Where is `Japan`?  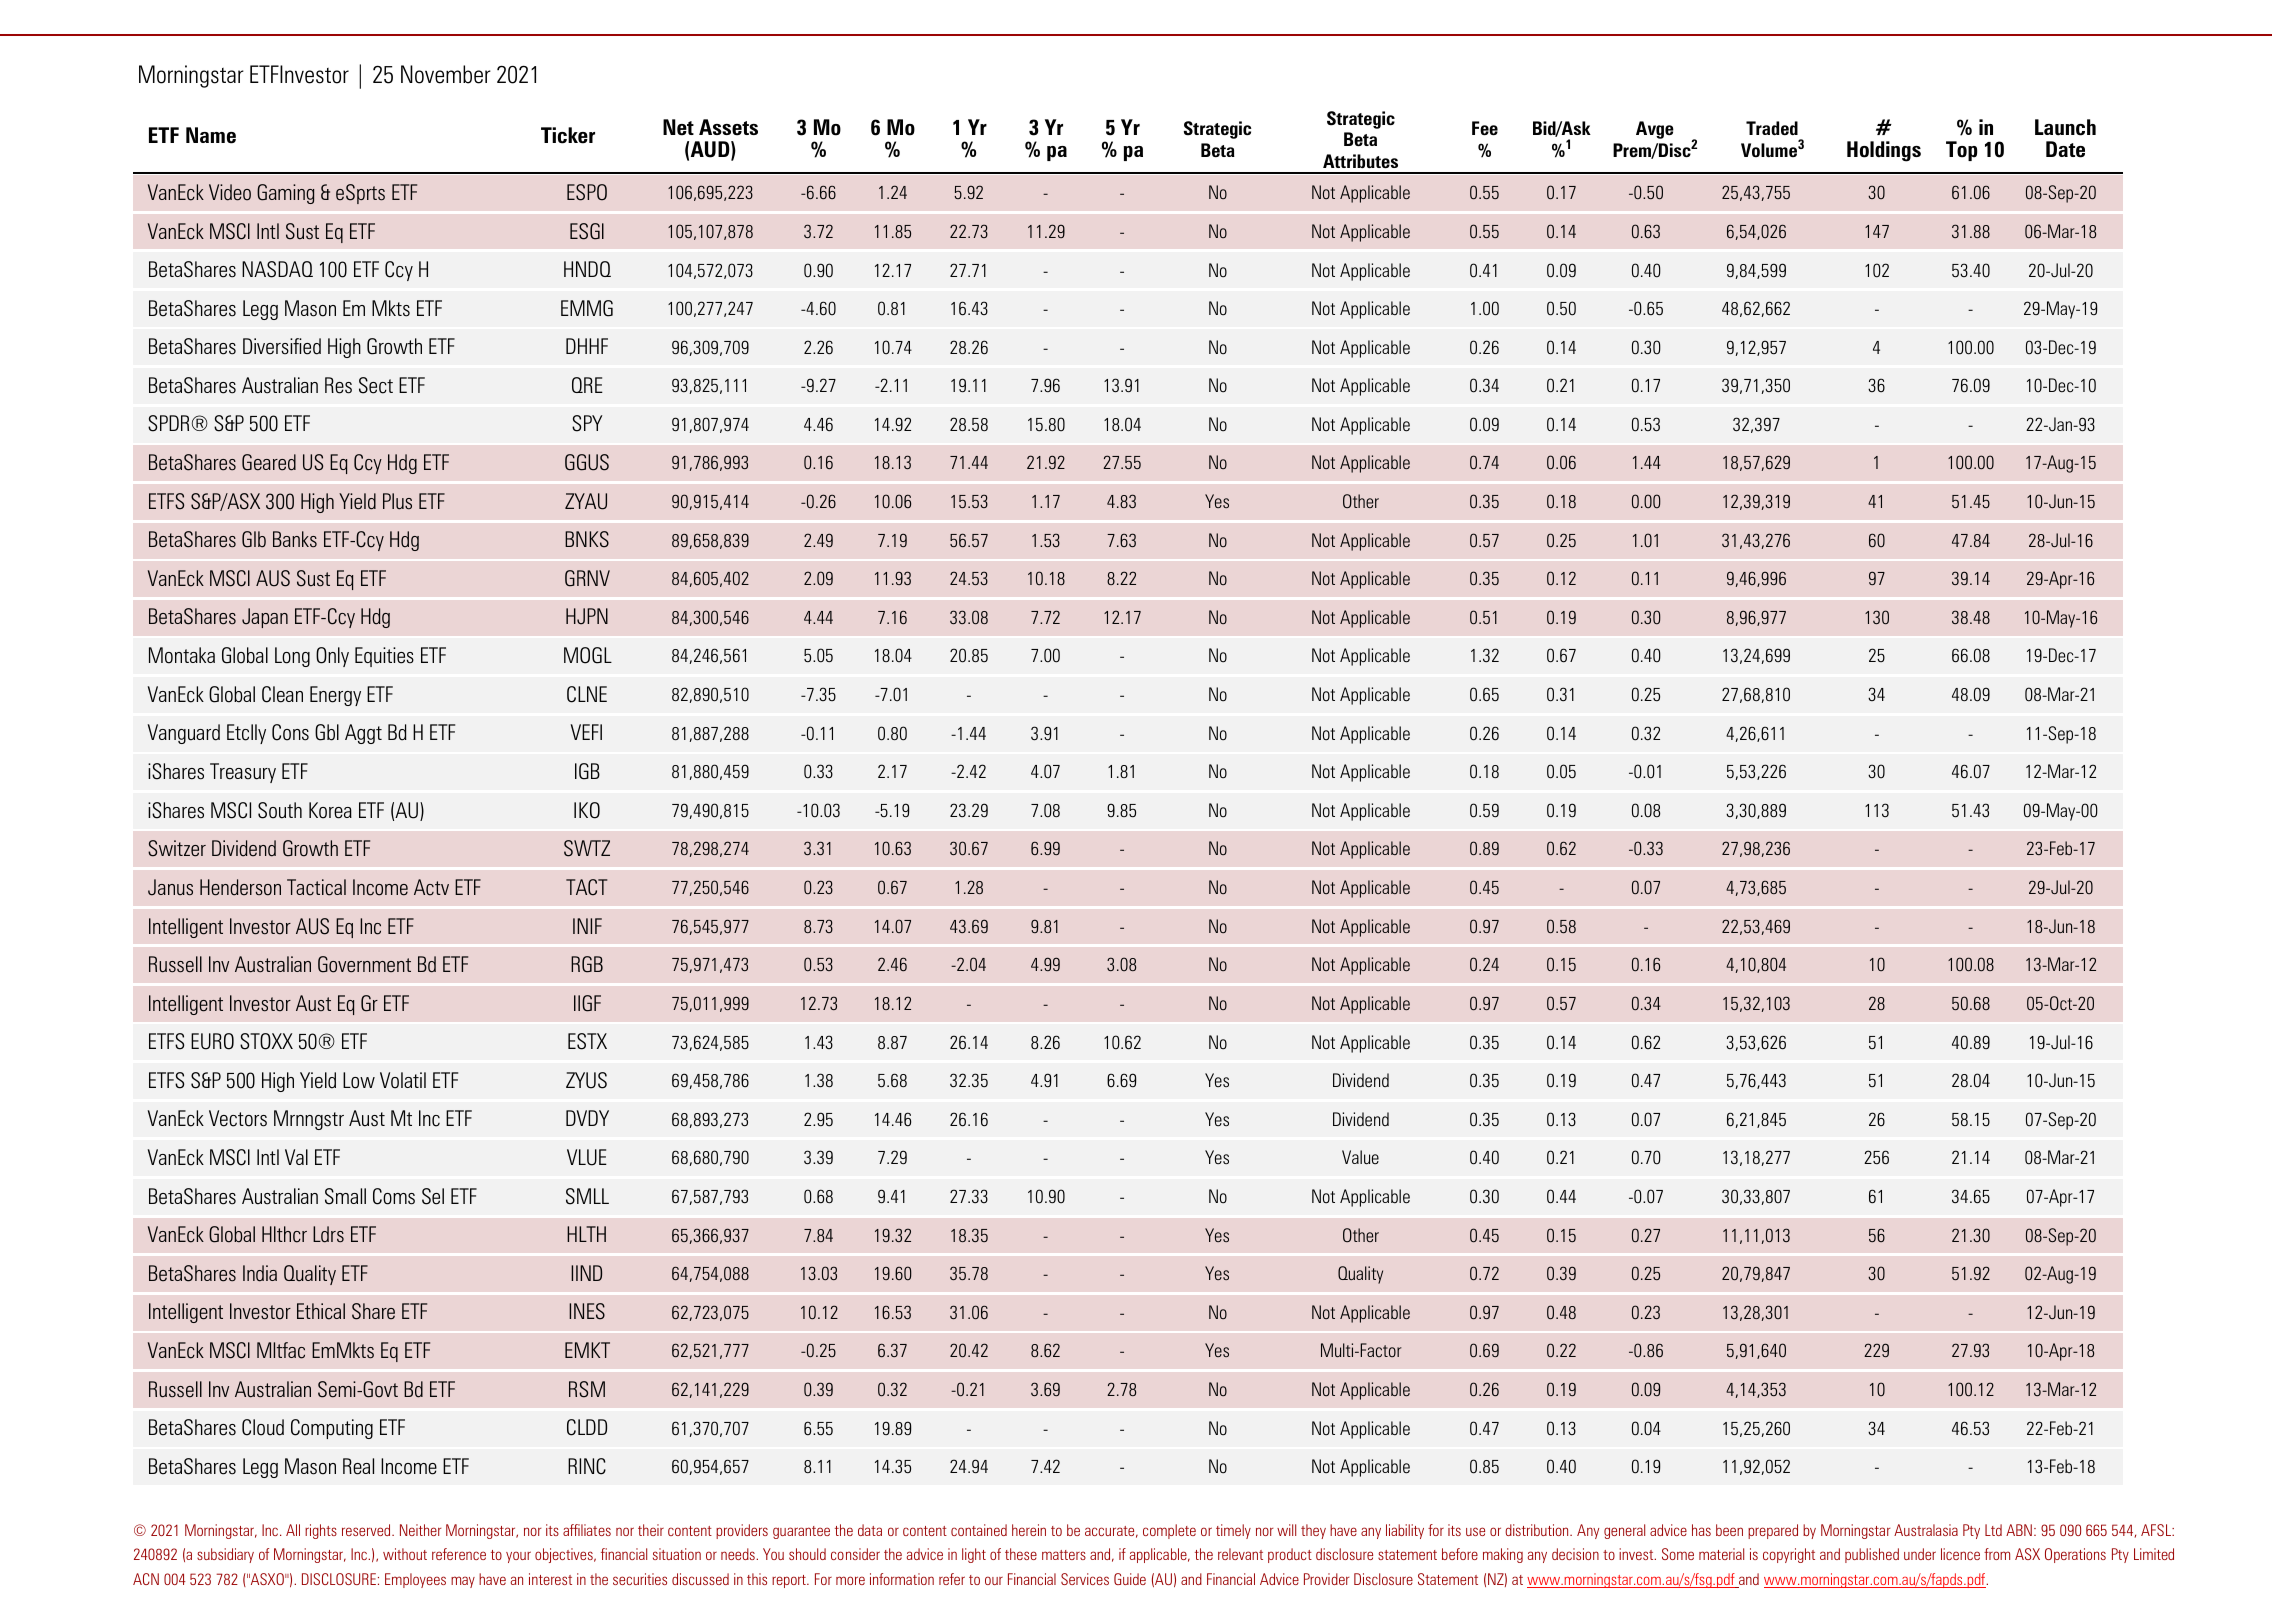 Japan is located at coordinates (265, 618).
